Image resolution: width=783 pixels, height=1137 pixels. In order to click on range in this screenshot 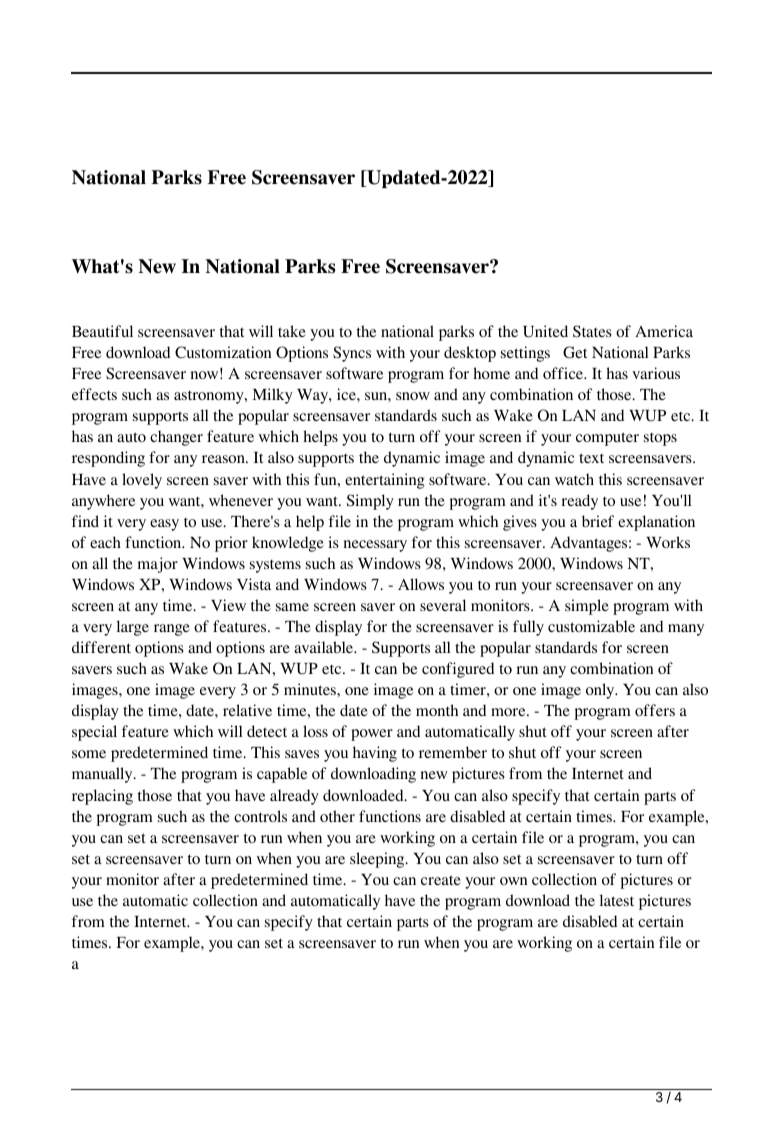, I will do `click(172, 630)`.
